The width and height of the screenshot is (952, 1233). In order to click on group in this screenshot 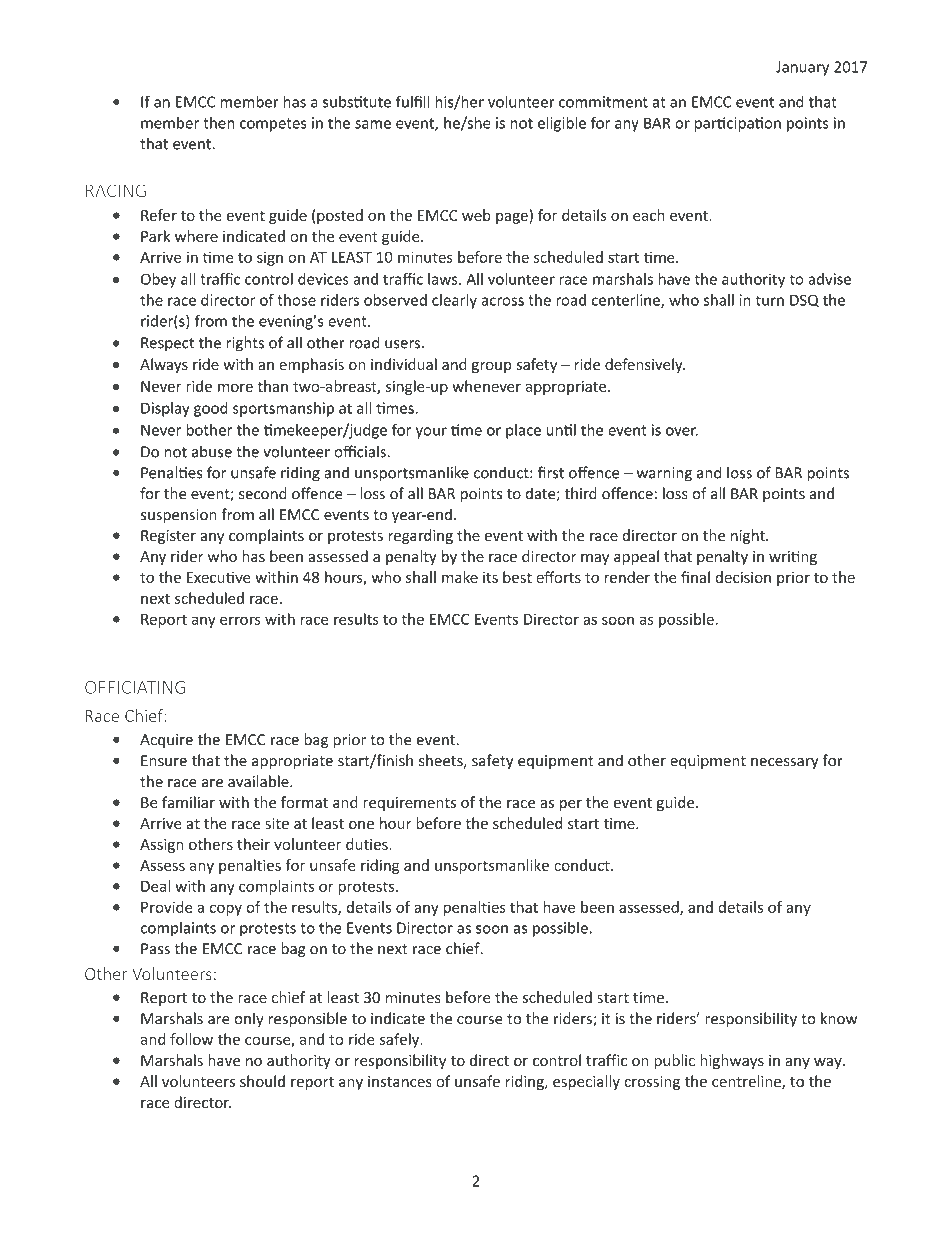, I will do `click(492, 367)`.
